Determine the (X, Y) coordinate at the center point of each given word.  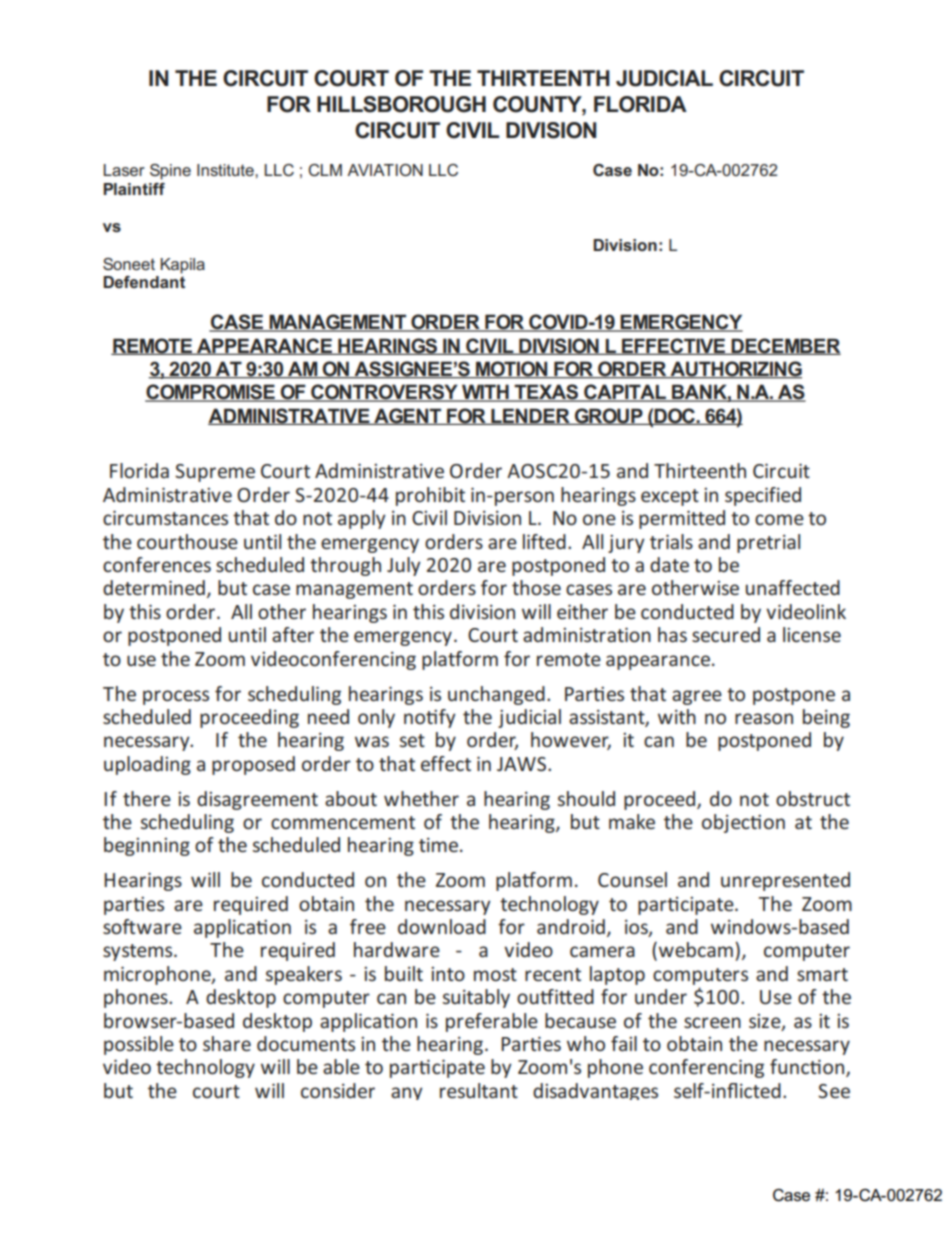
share (227, 1043)
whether (421, 798)
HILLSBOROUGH (401, 104)
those (536, 587)
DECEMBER (785, 346)
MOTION (512, 370)
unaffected (793, 587)
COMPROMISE (211, 393)
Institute (226, 170)
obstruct (813, 798)
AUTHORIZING (735, 370)
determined (154, 587)
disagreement (257, 800)
